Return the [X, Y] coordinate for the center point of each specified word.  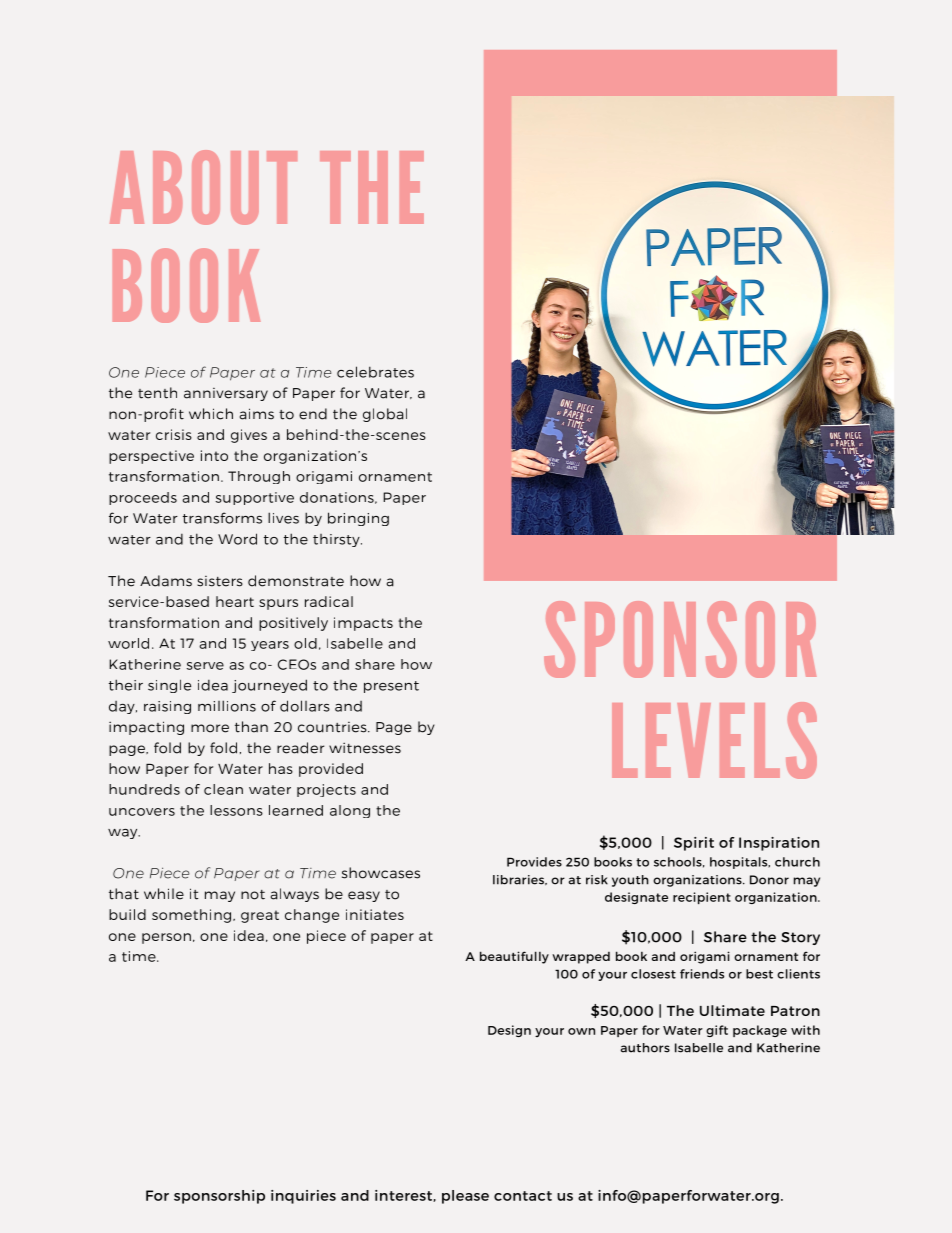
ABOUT [203, 187]
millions [227, 706]
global [385, 415]
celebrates [375, 372]
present [391, 687]
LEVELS [714, 740]
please [465, 1197]
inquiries [303, 1197]
